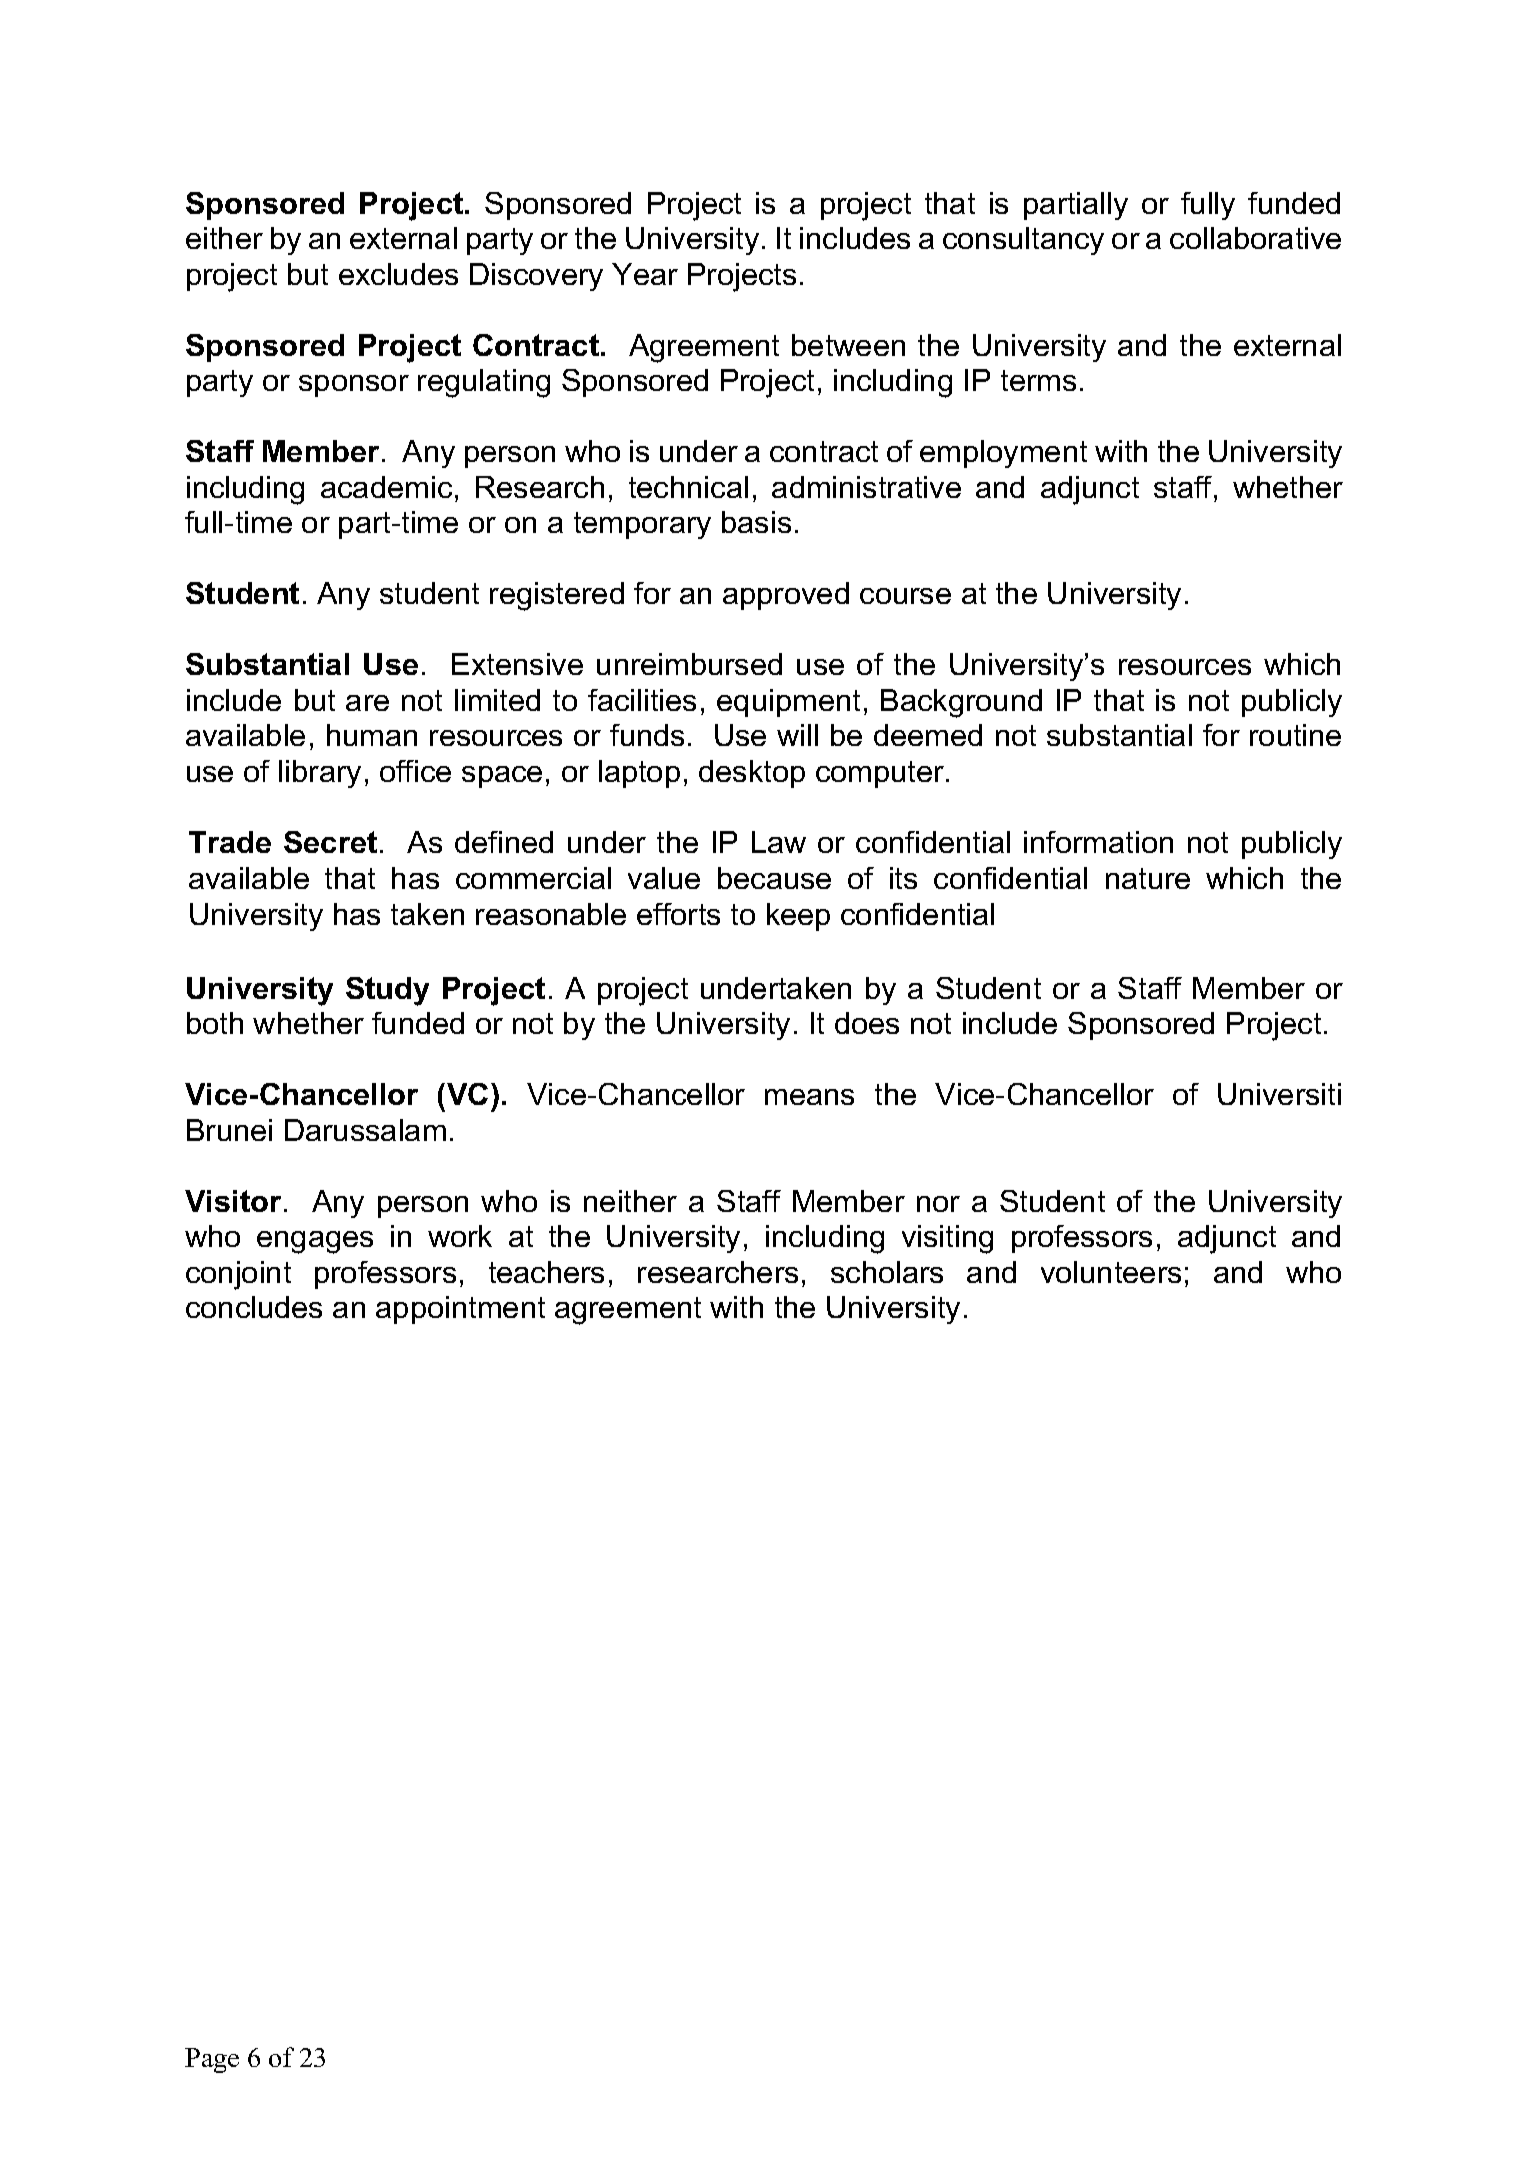 Image resolution: width=1531 pixels, height=2167 pixels. Describe the element at coordinates (809, 1097) in the image. I see `means` at that location.
